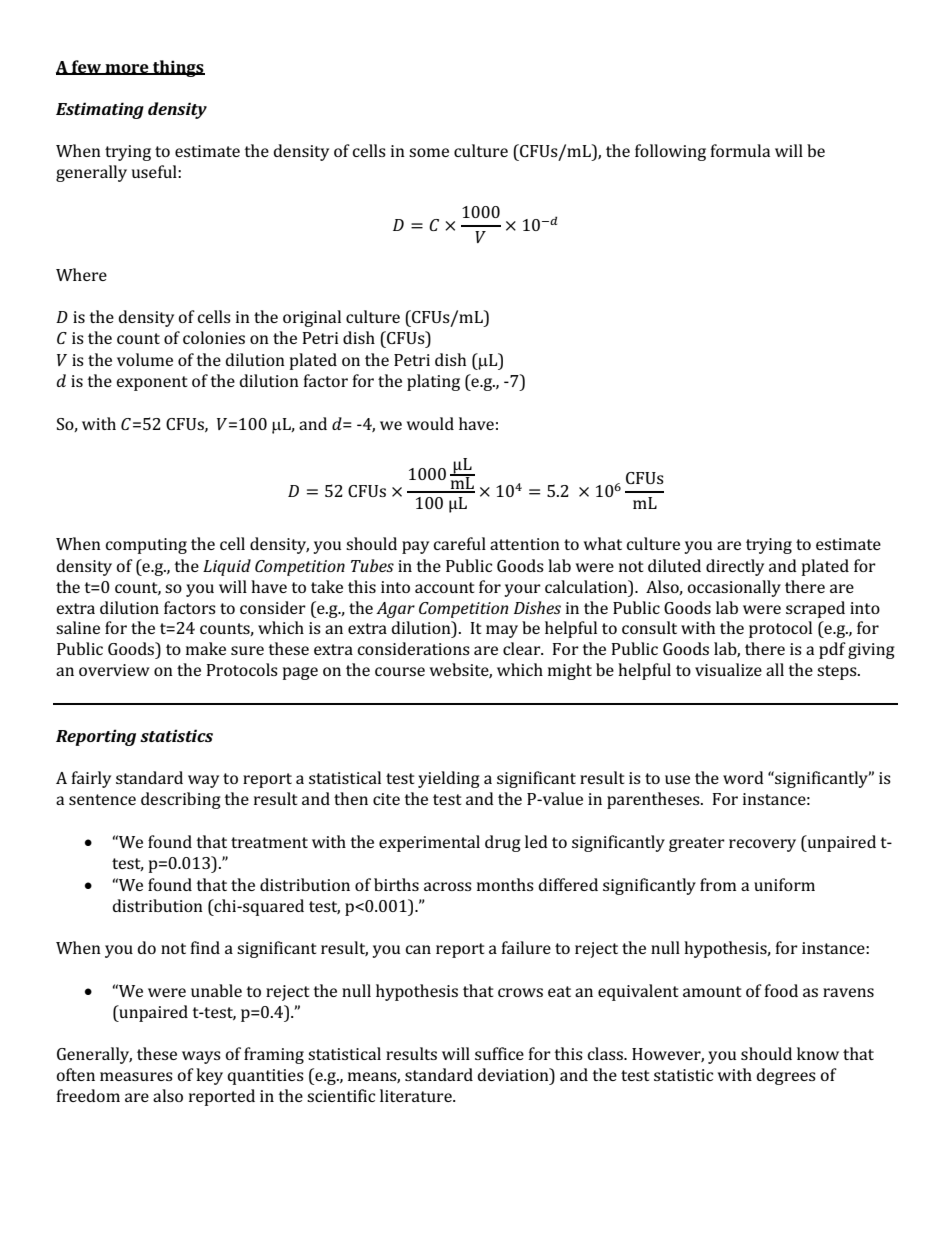 This page has height=1233, width=952. Describe the element at coordinates (178, 68) in the page. I see `things` at that location.
